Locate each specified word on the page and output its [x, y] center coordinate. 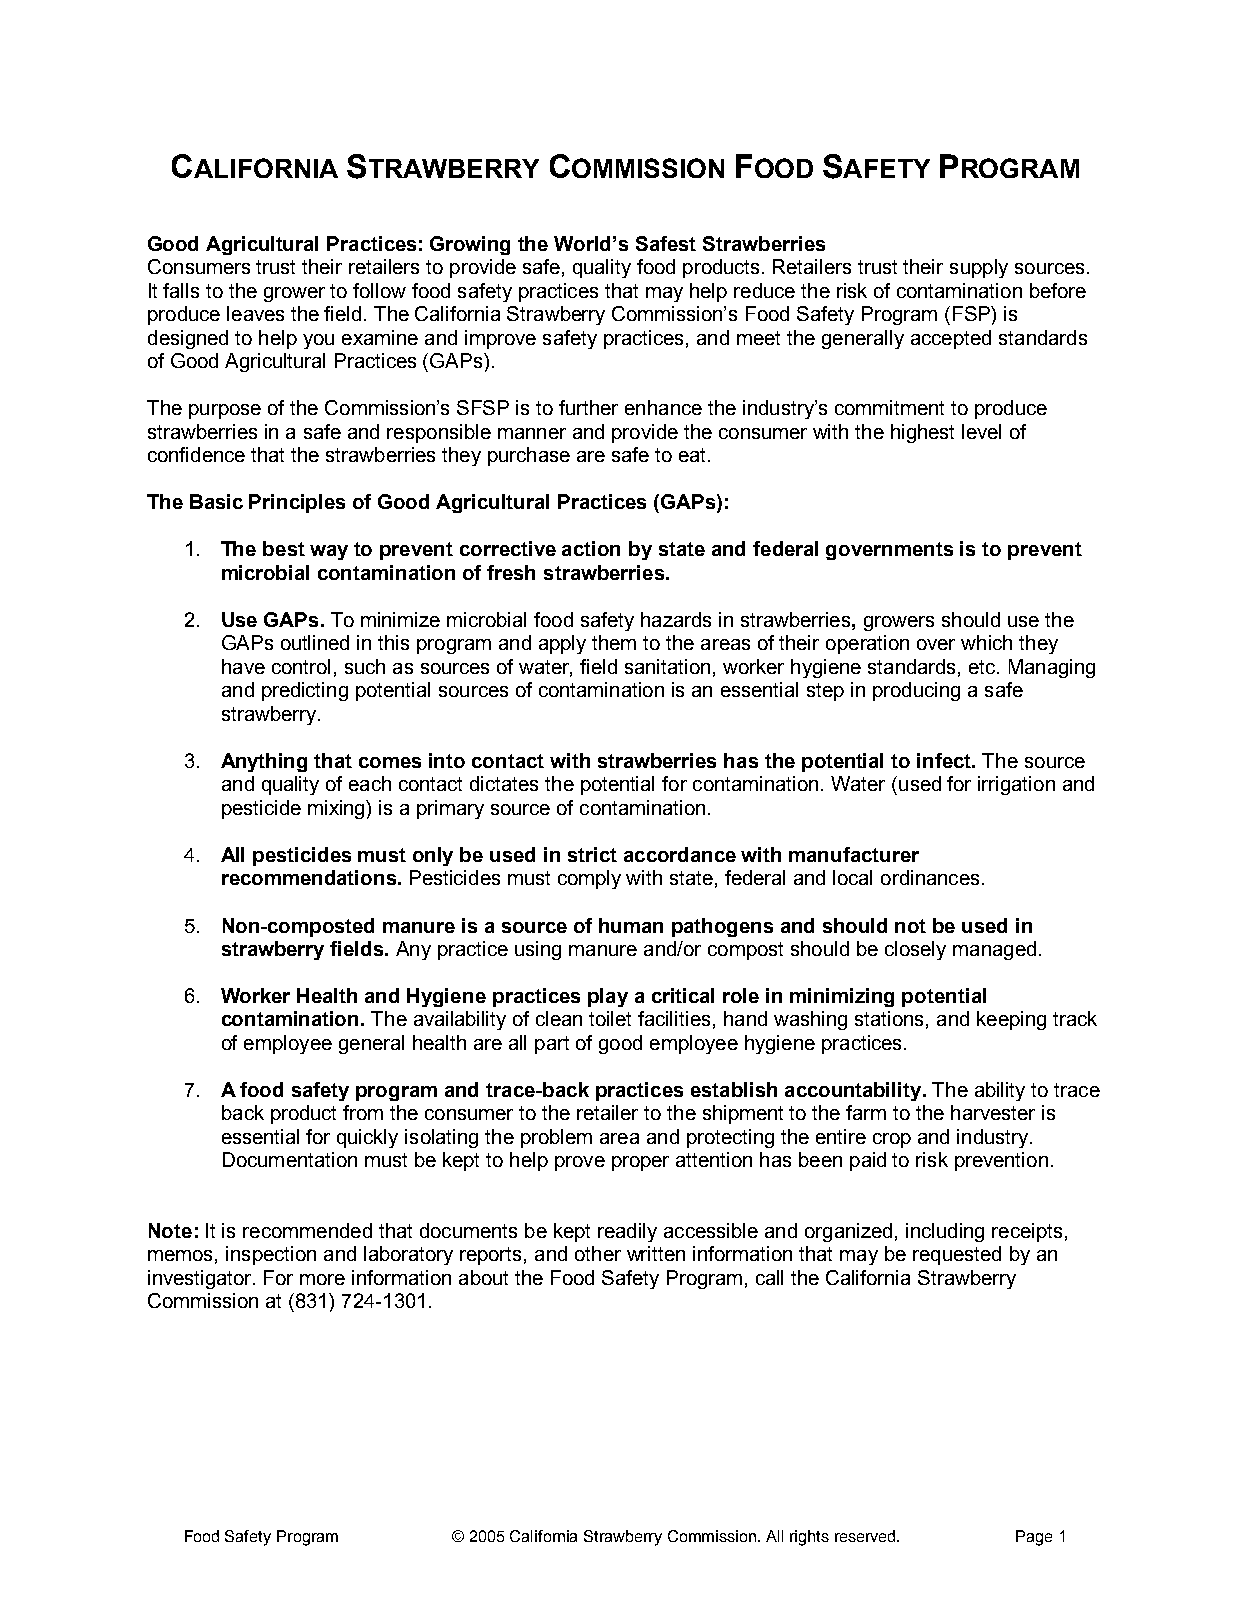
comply [589, 879]
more [322, 1279]
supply [979, 268]
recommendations [309, 877]
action [591, 548]
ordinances [930, 877]
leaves [255, 313]
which [986, 642]
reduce [764, 290]
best [284, 548]
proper [640, 1163]
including [945, 1232]
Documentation [290, 1159]
